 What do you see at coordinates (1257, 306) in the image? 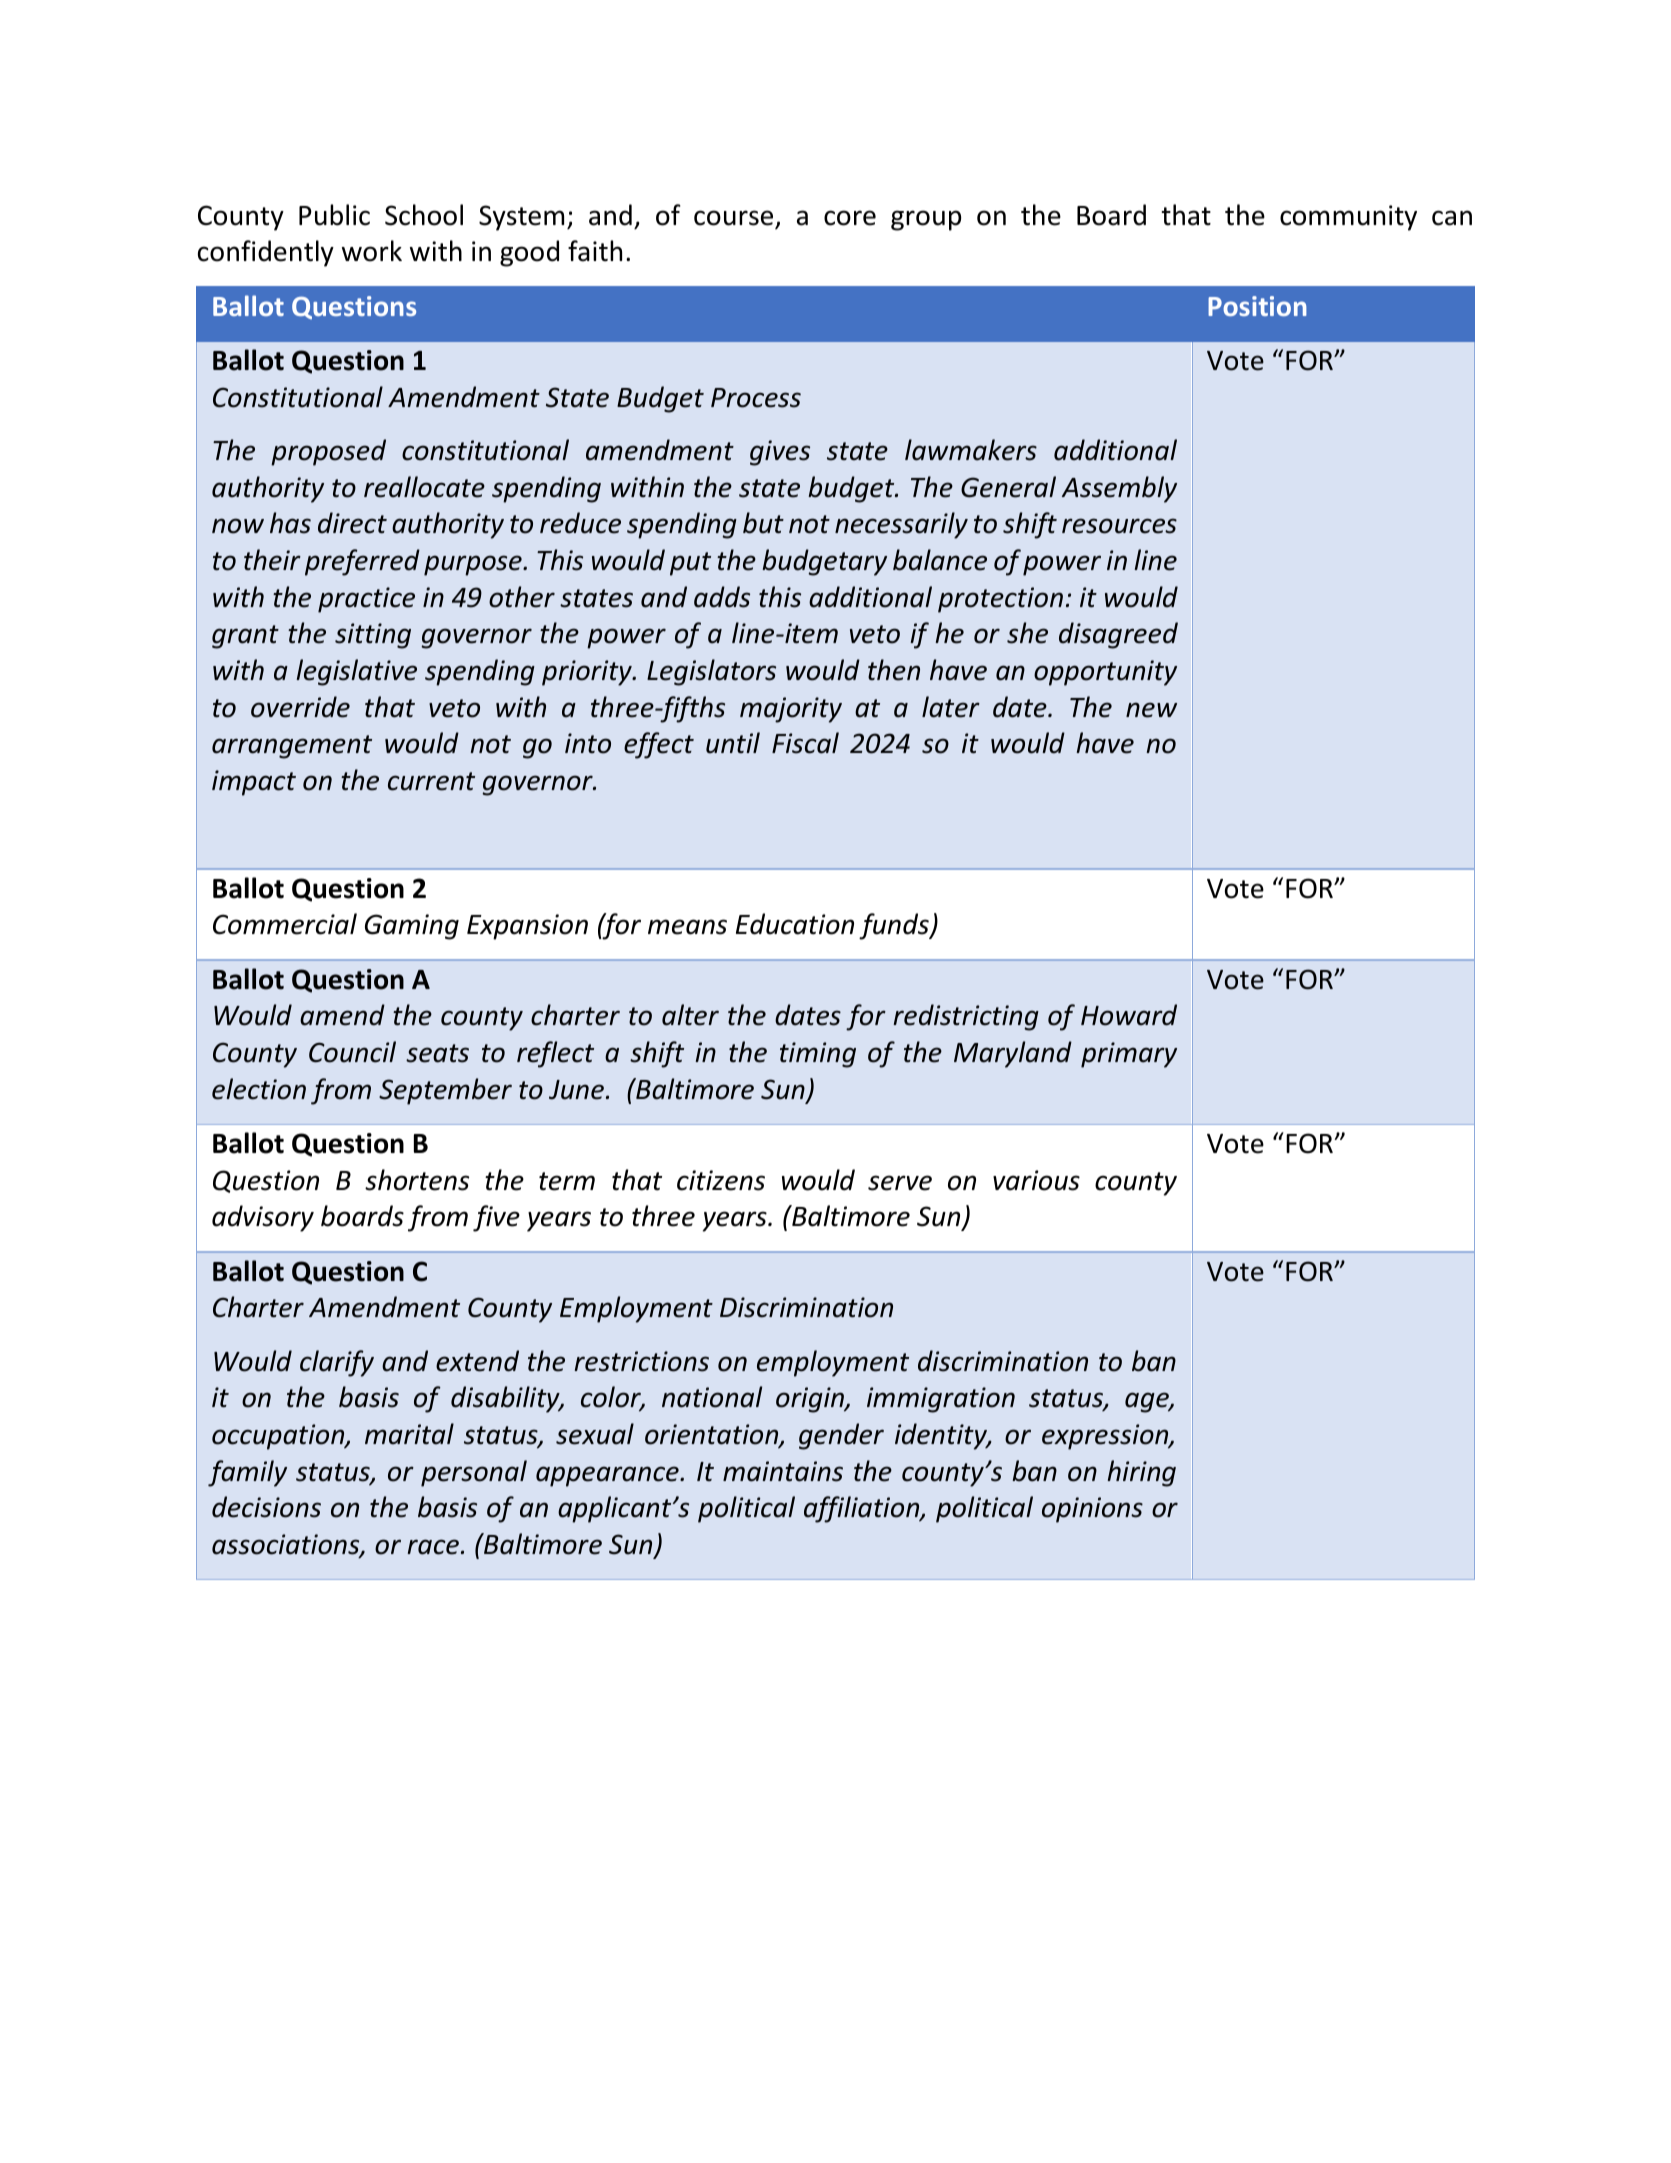
I see `Position` at bounding box center [1257, 306].
